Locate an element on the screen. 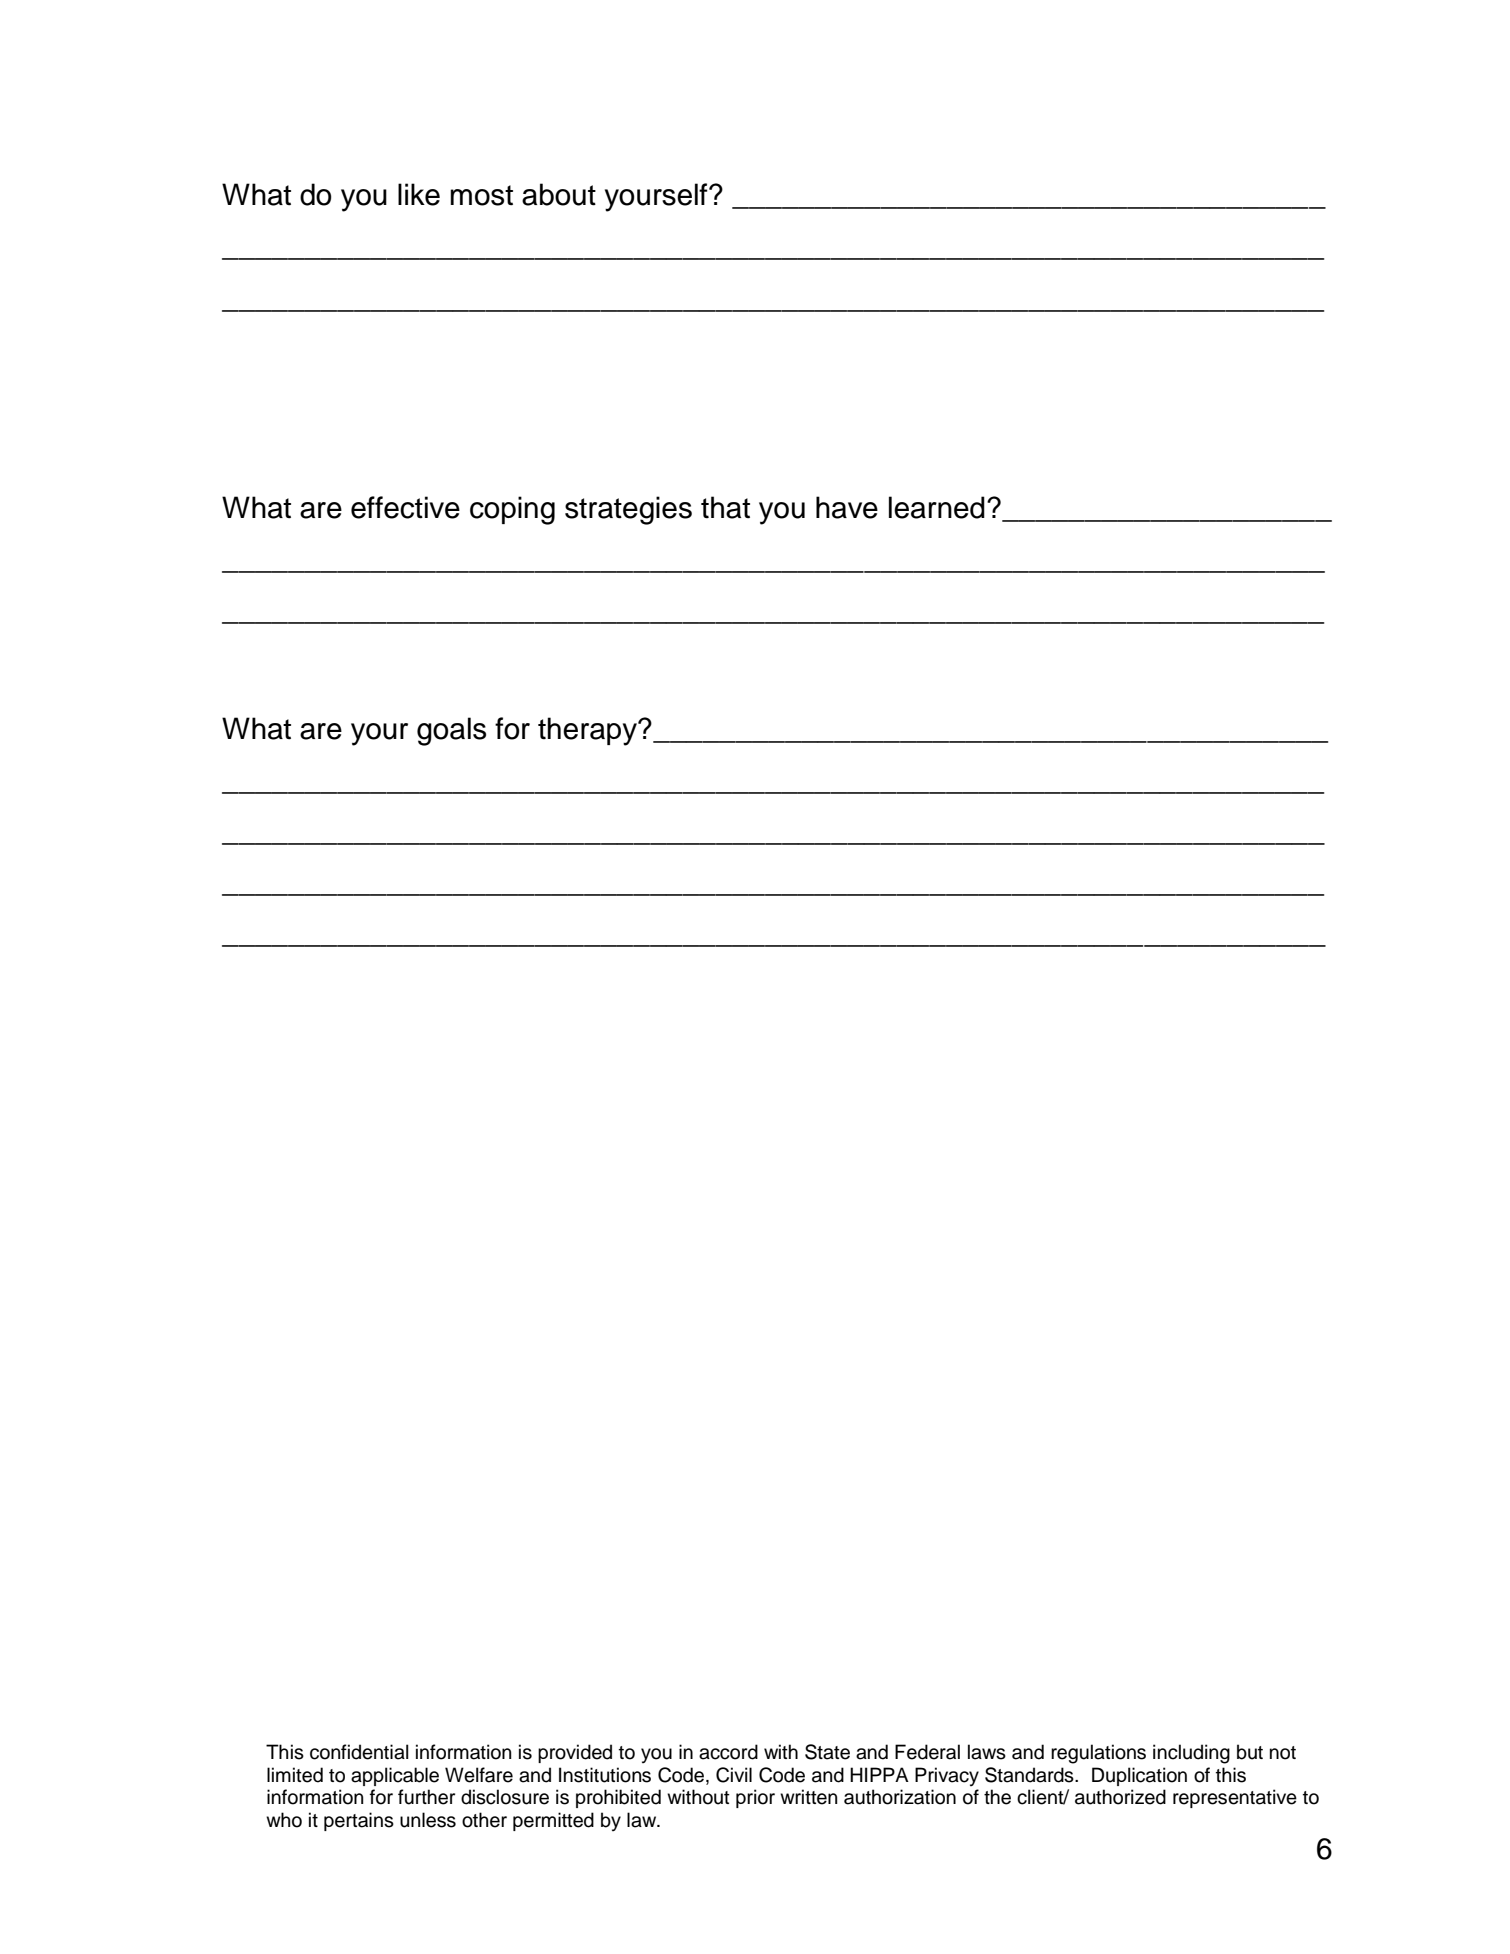  including is located at coordinates (1191, 1754).
